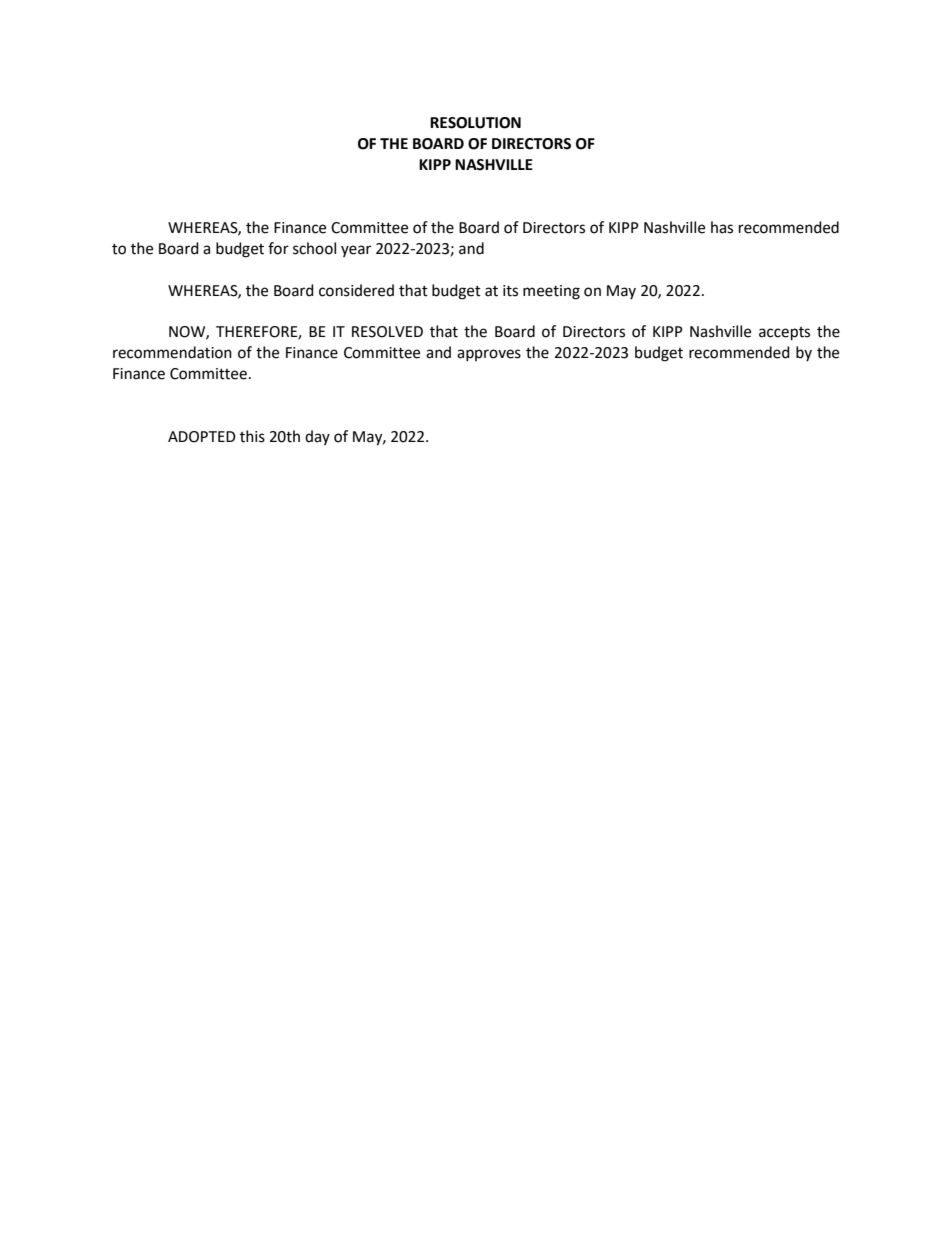 This page has height=1233, width=952. Describe the element at coordinates (314, 248) in the page. I see `school` at that location.
